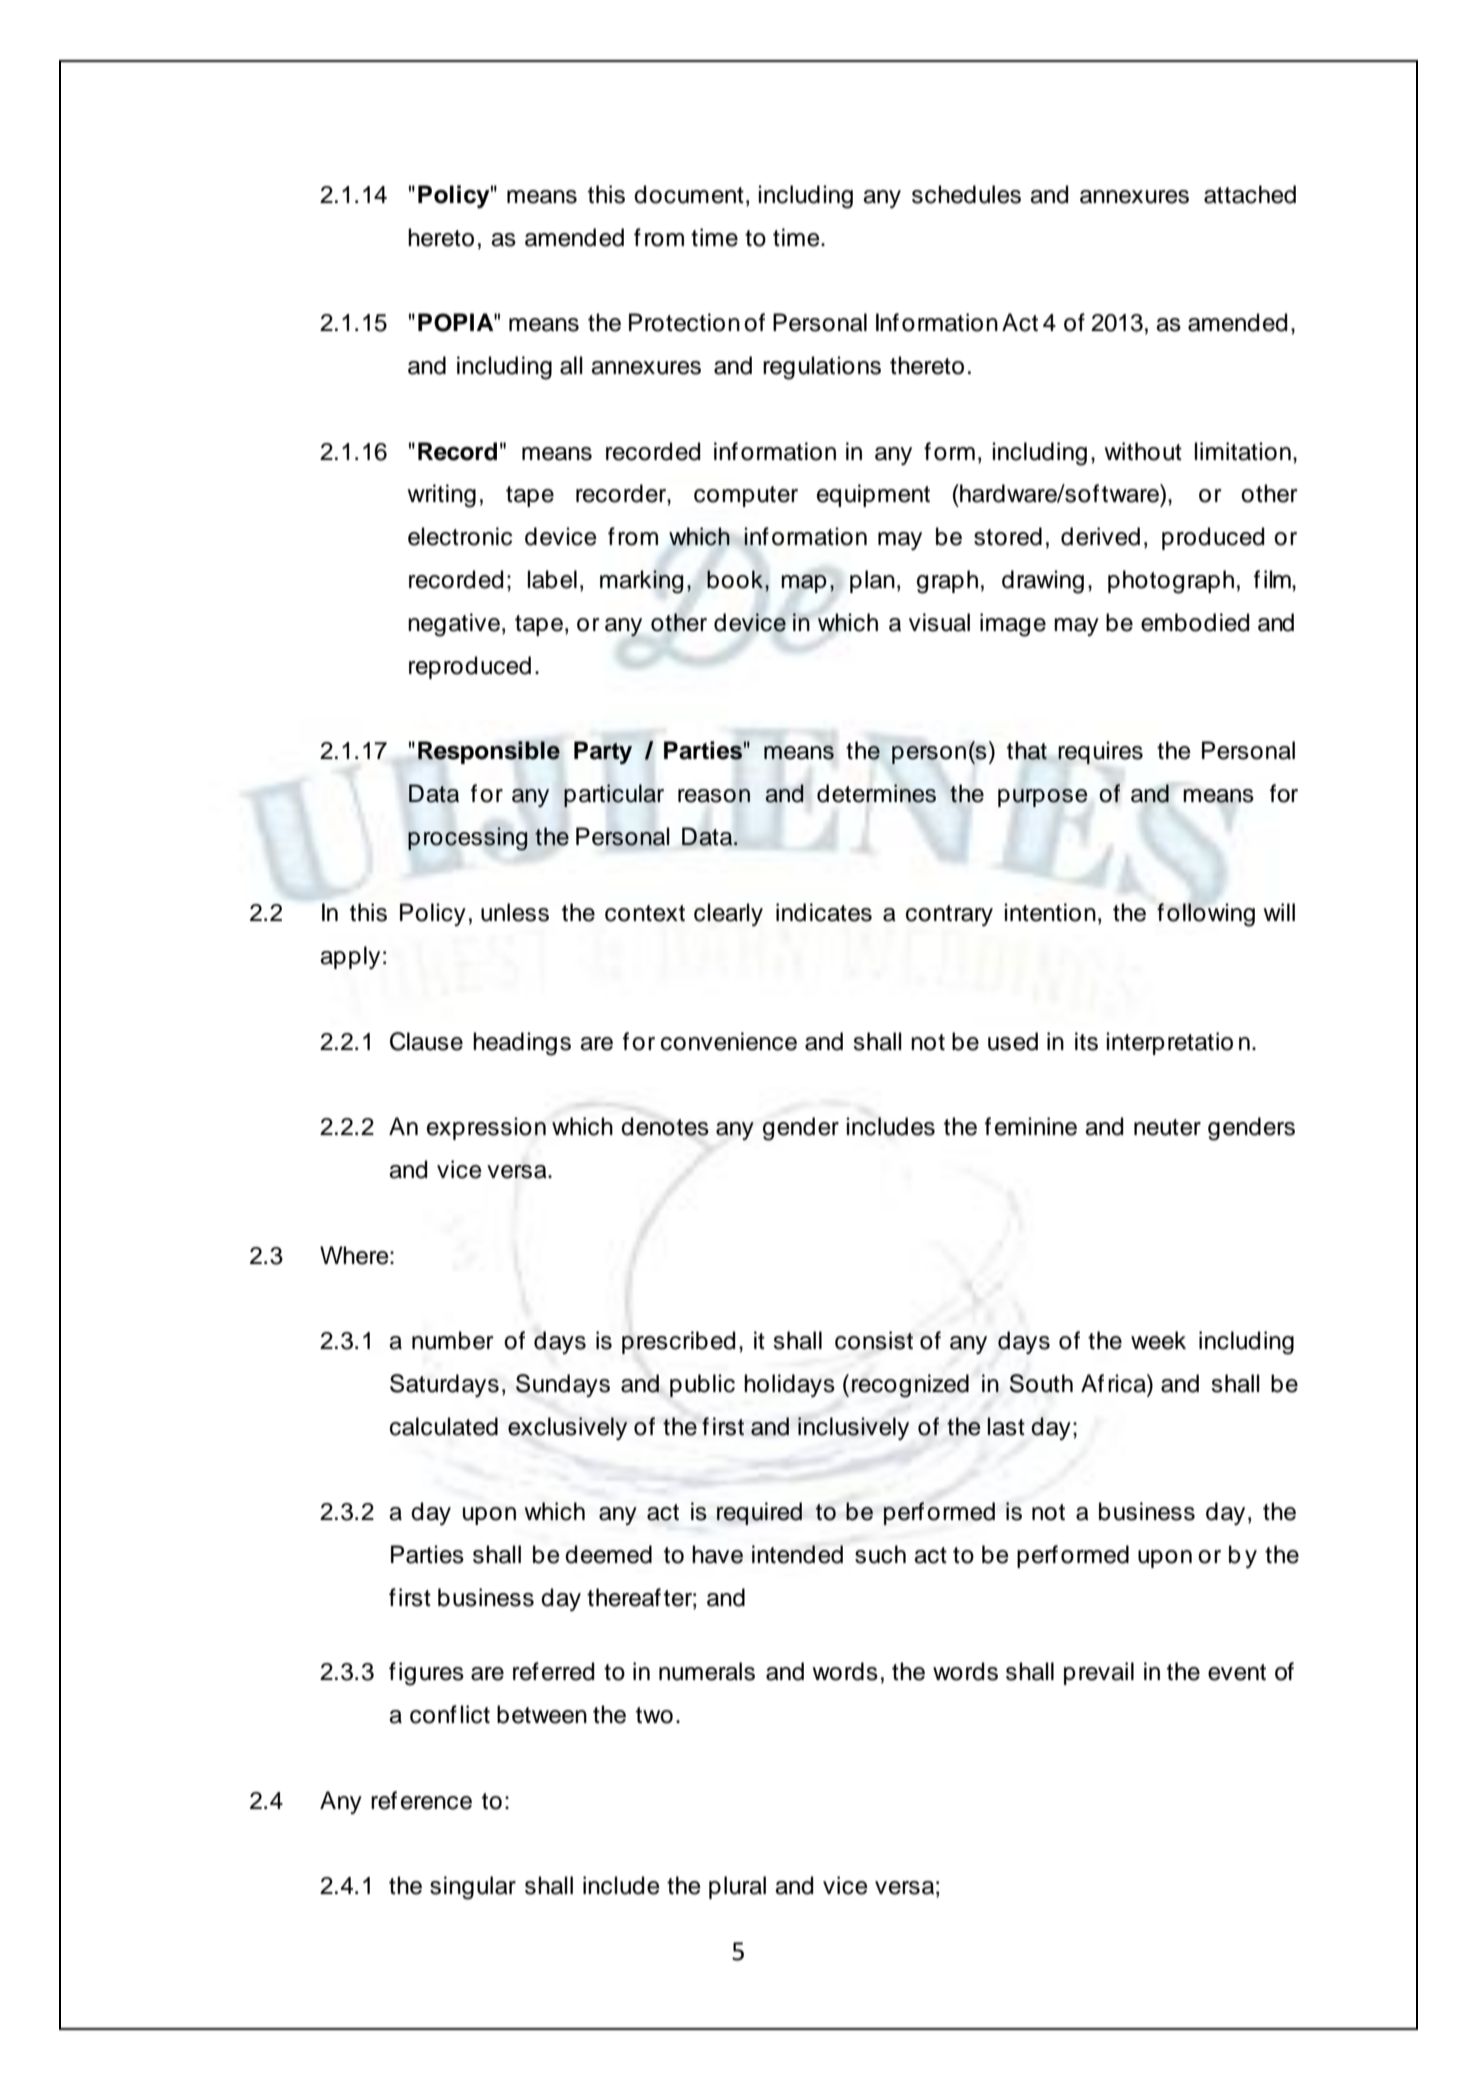 This page has height=2088, width=1476. Describe the element at coordinates (876, 793) in the page. I see `determines` at that location.
